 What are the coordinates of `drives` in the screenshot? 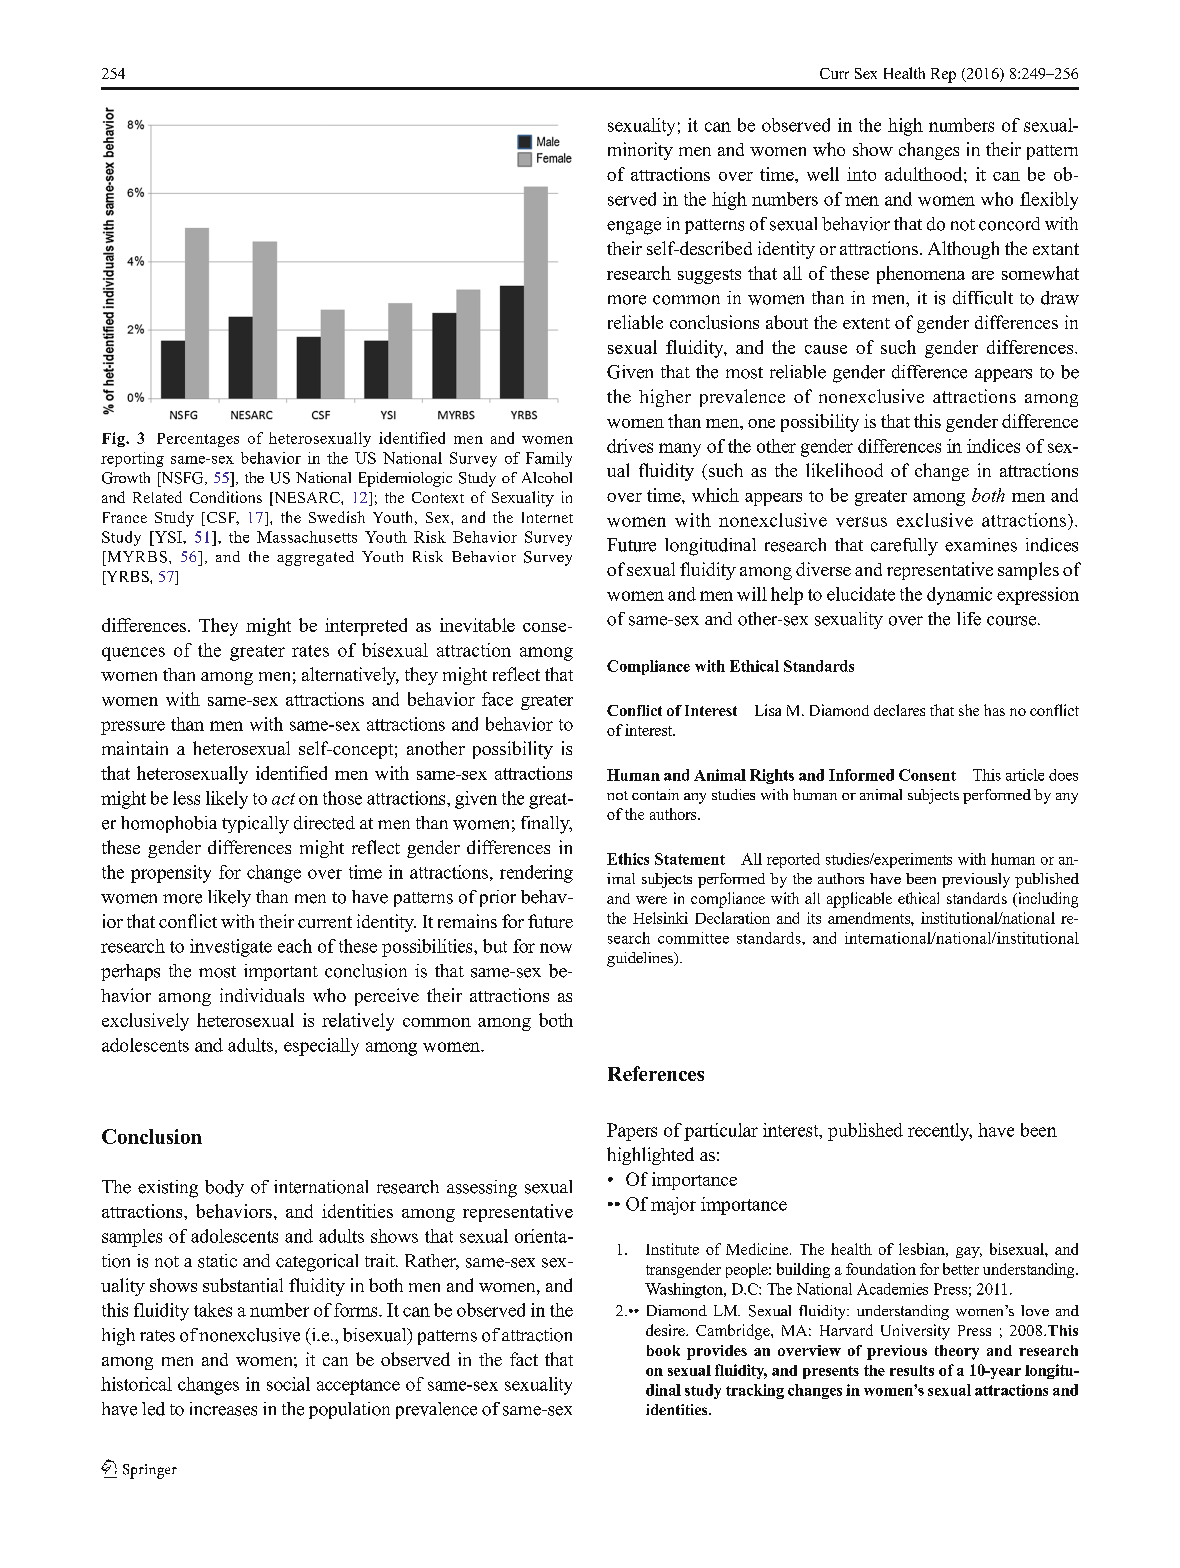 It's located at (630, 446).
